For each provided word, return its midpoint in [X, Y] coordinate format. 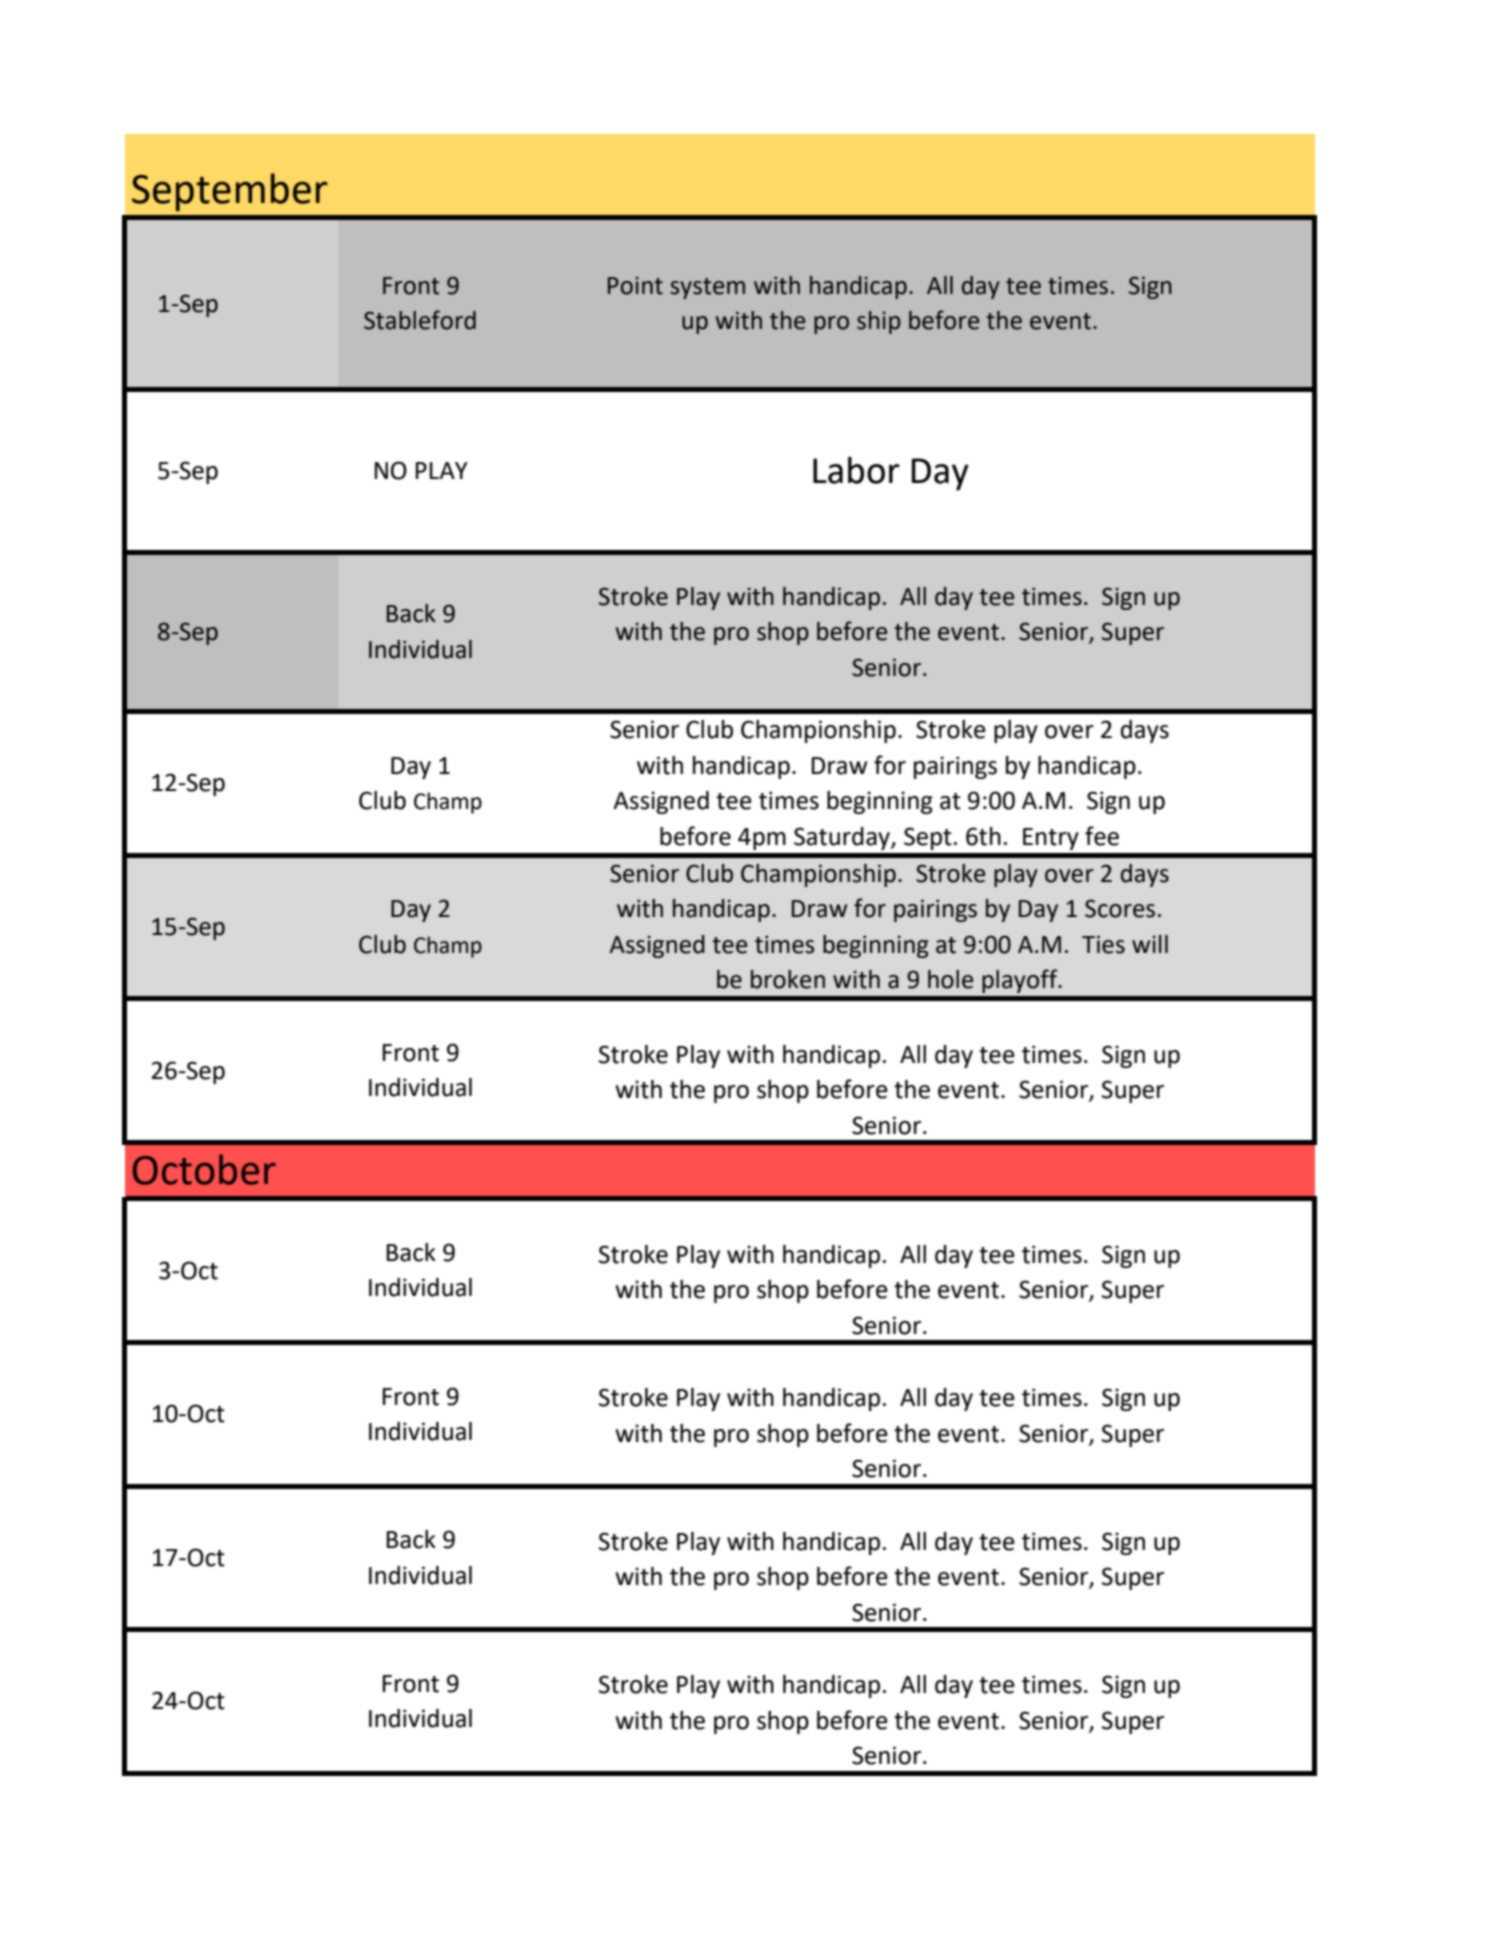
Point [635, 286]
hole [950, 979]
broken [788, 979]
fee [1102, 836]
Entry [1051, 839]
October [204, 1169]
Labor [856, 470]
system [707, 288]
